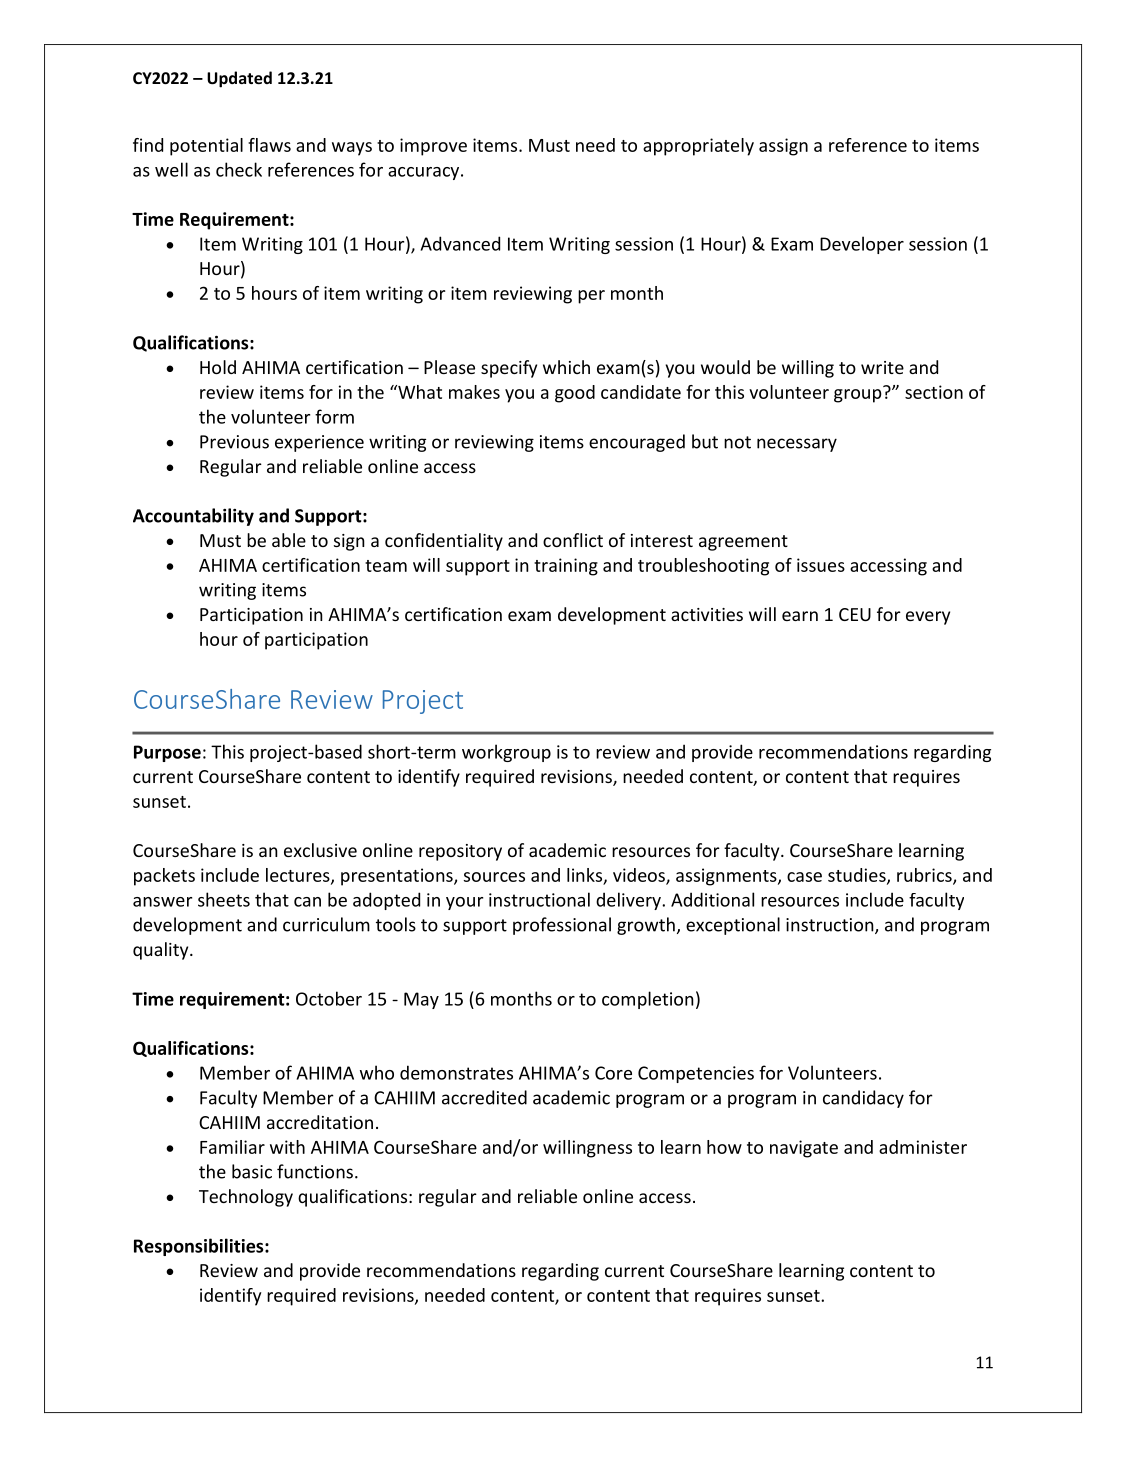 The width and height of the document is (1126, 1457). I want to click on improve, so click(433, 147).
